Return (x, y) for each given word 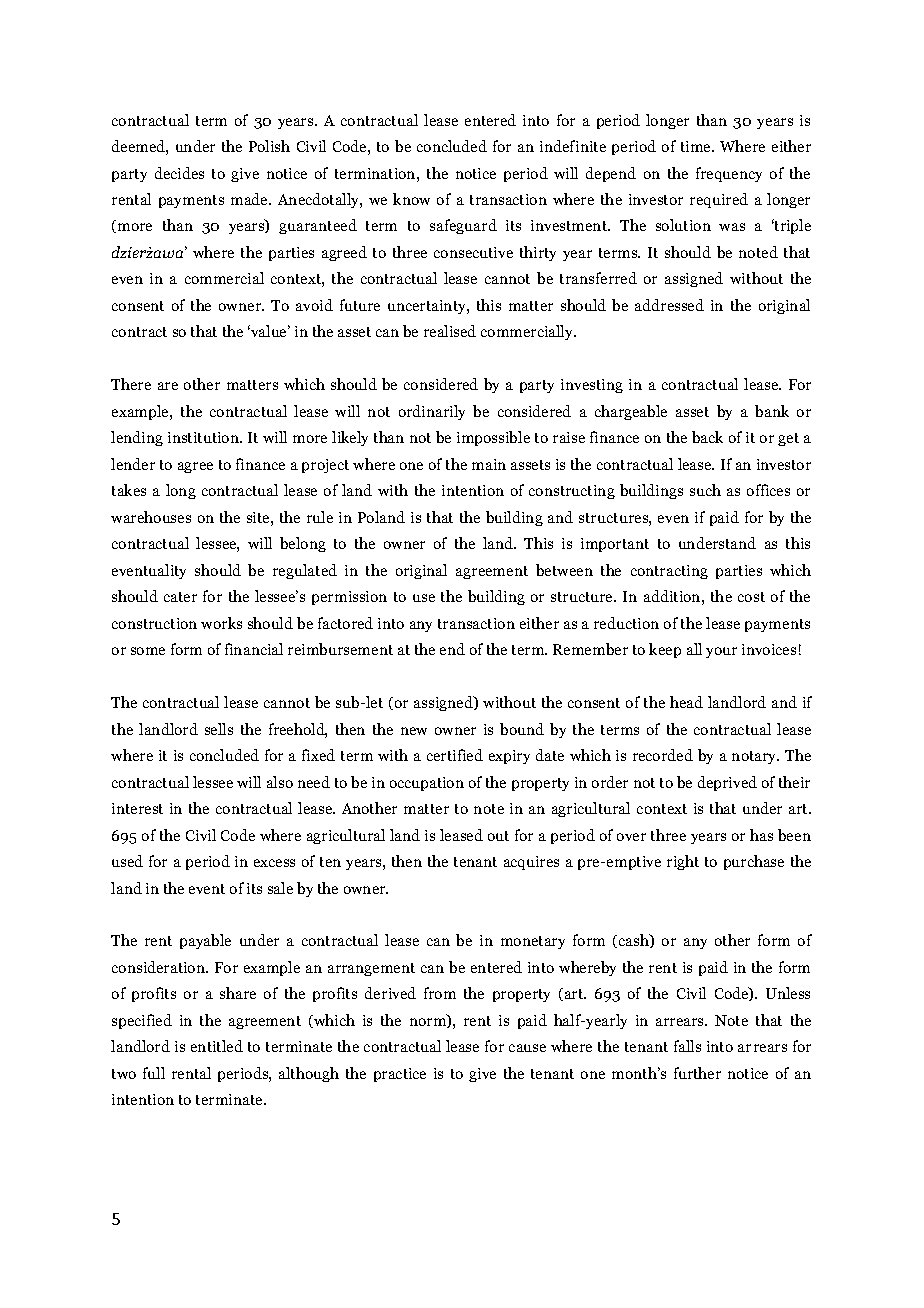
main (489, 464)
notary (755, 757)
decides (179, 173)
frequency (729, 174)
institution (205, 437)
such (705, 490)
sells (219, 729)
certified (455, 755)
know (411, 199)
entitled (217, 1046)
